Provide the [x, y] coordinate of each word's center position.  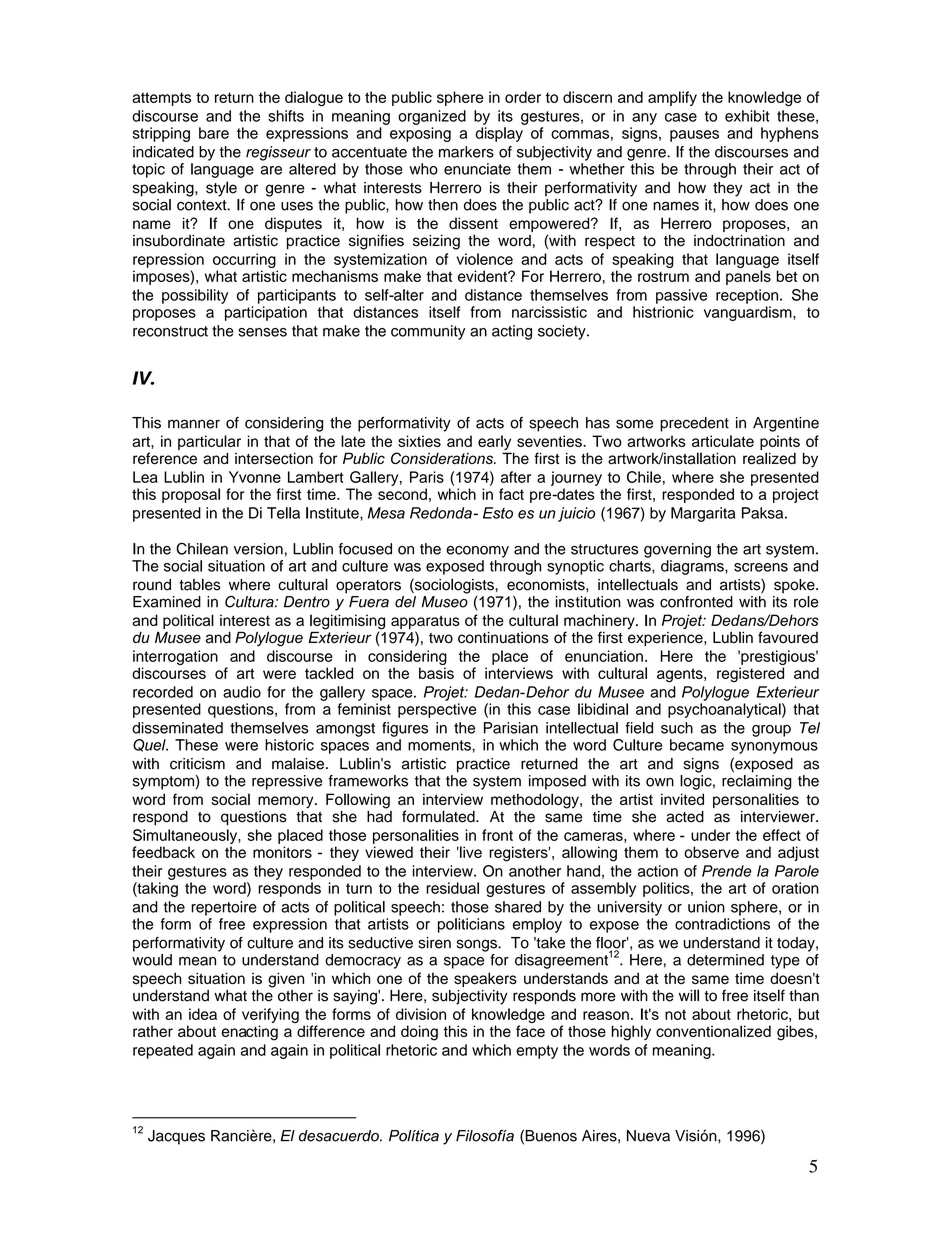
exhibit [747, 116]
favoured [788, 637]
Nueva [648, 1136]
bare [214, 133]
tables [200, 584]
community [428, 332]
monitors [282, 852]
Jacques [176, 1137]
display [499, 134]
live [470, 852]
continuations [503, 638]
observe [711, 852]
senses [262, 332]
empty [537, 1052]
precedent [694, 424]
